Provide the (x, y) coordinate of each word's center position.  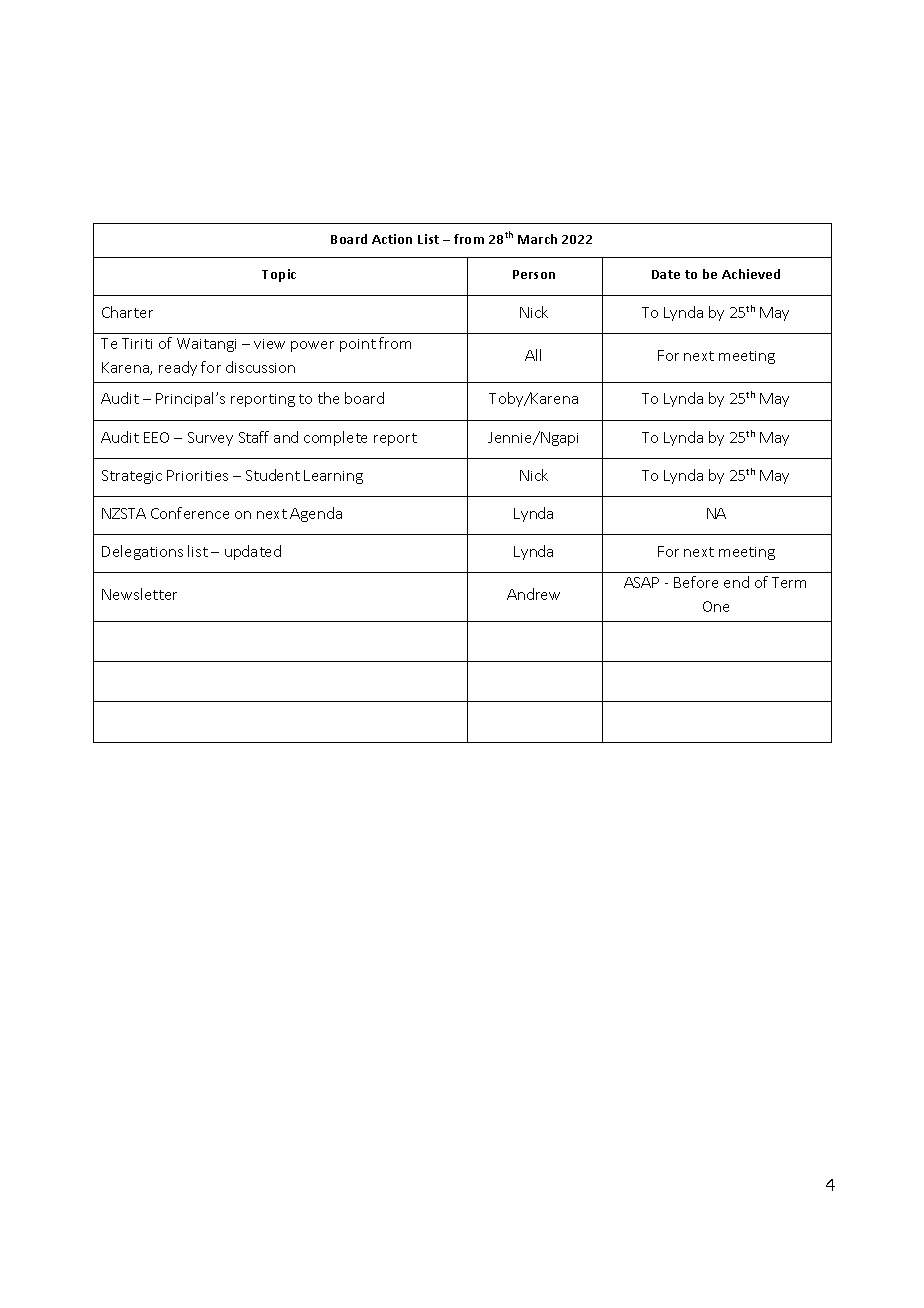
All (533, 355)
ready (178, 368)
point (358, 345)
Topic (279, 275)
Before (696, 582)
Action (392, 239)
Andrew (533, 594)
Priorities (197, 475)
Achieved (751, 274)
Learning (333, 477)
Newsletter (139, 594)
